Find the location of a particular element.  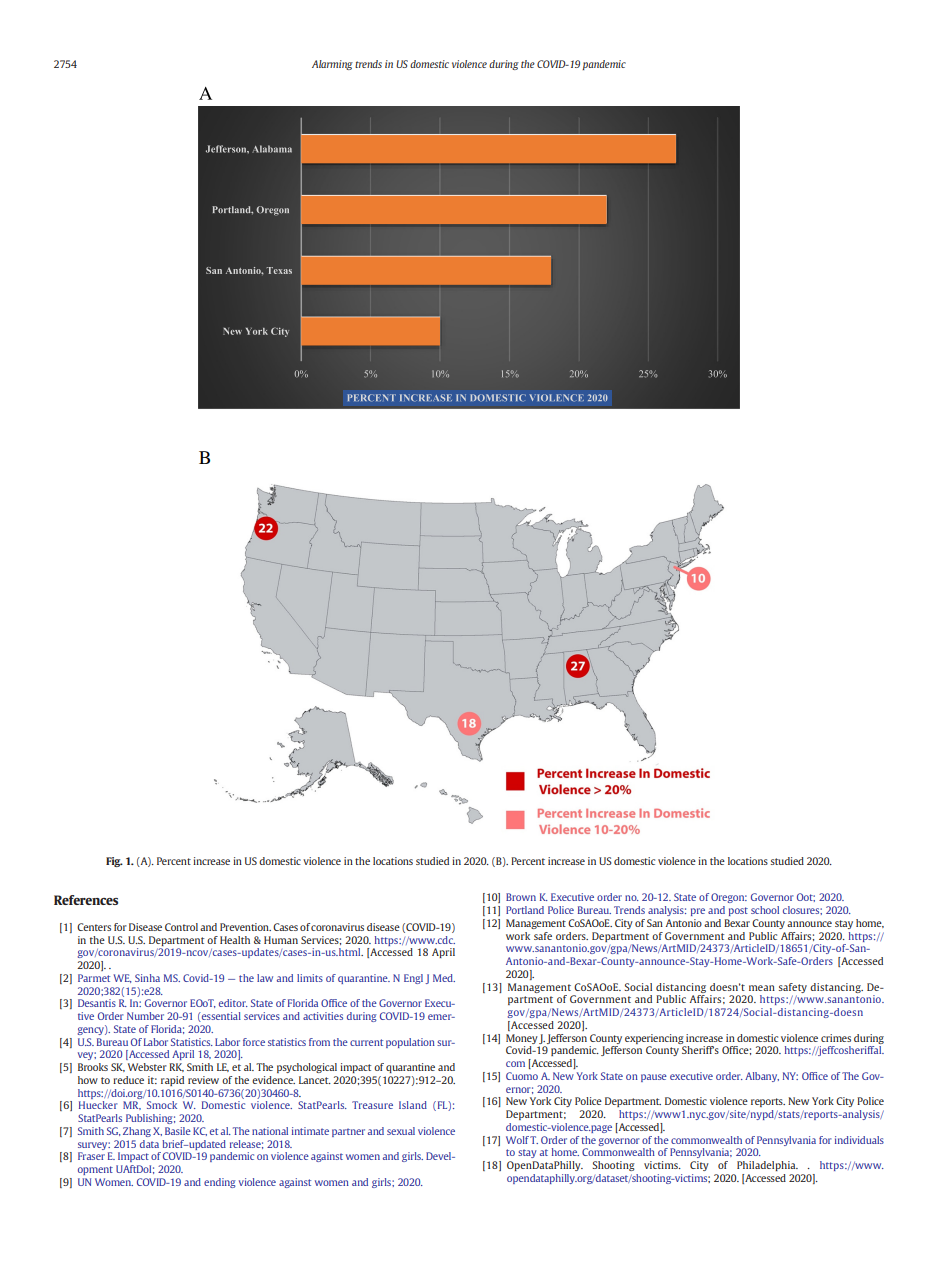

Brown is located at coordinates (521, 897).
